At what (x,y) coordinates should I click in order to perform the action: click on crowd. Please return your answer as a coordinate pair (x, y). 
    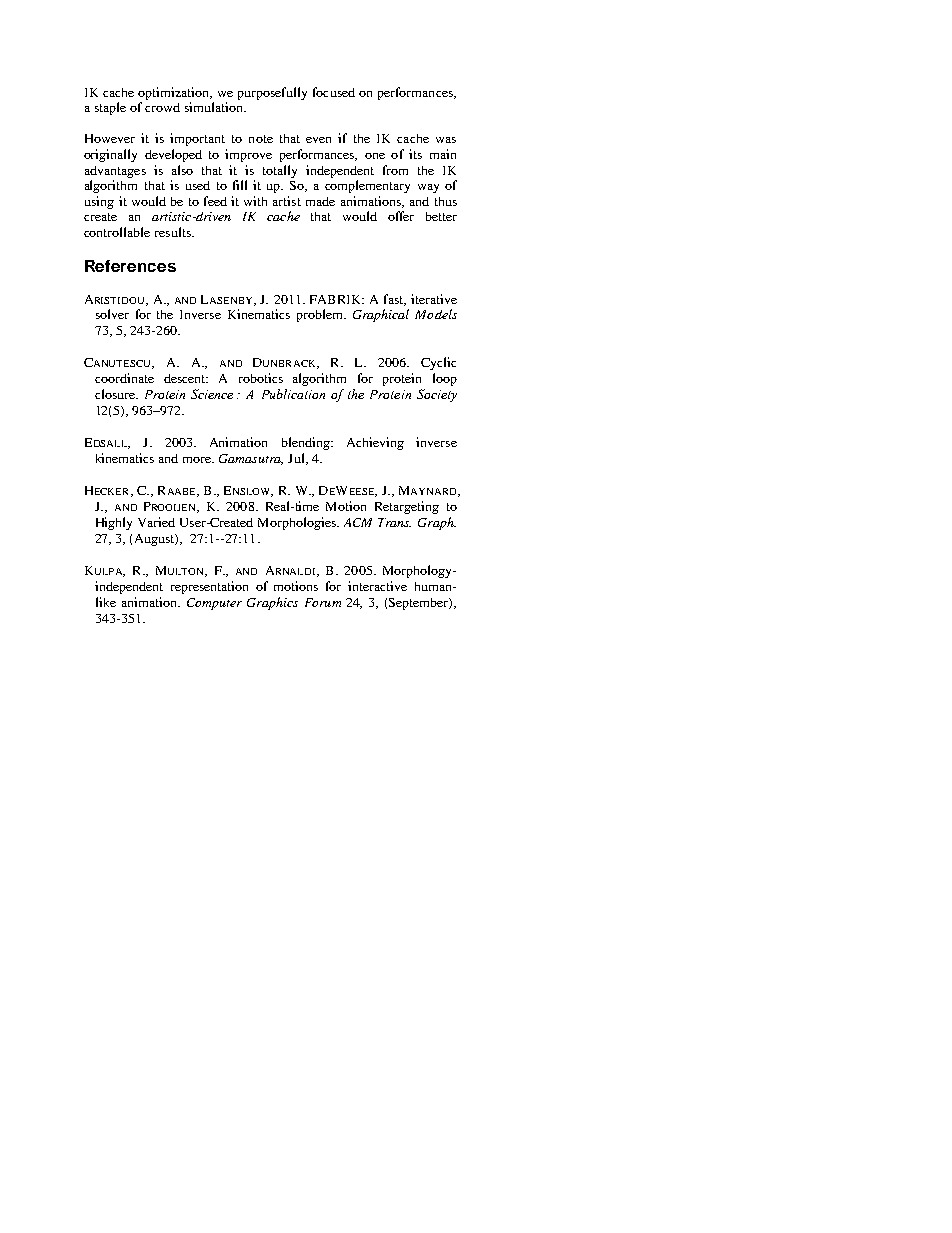
    Looking at the image, I should click on (162, 107).
